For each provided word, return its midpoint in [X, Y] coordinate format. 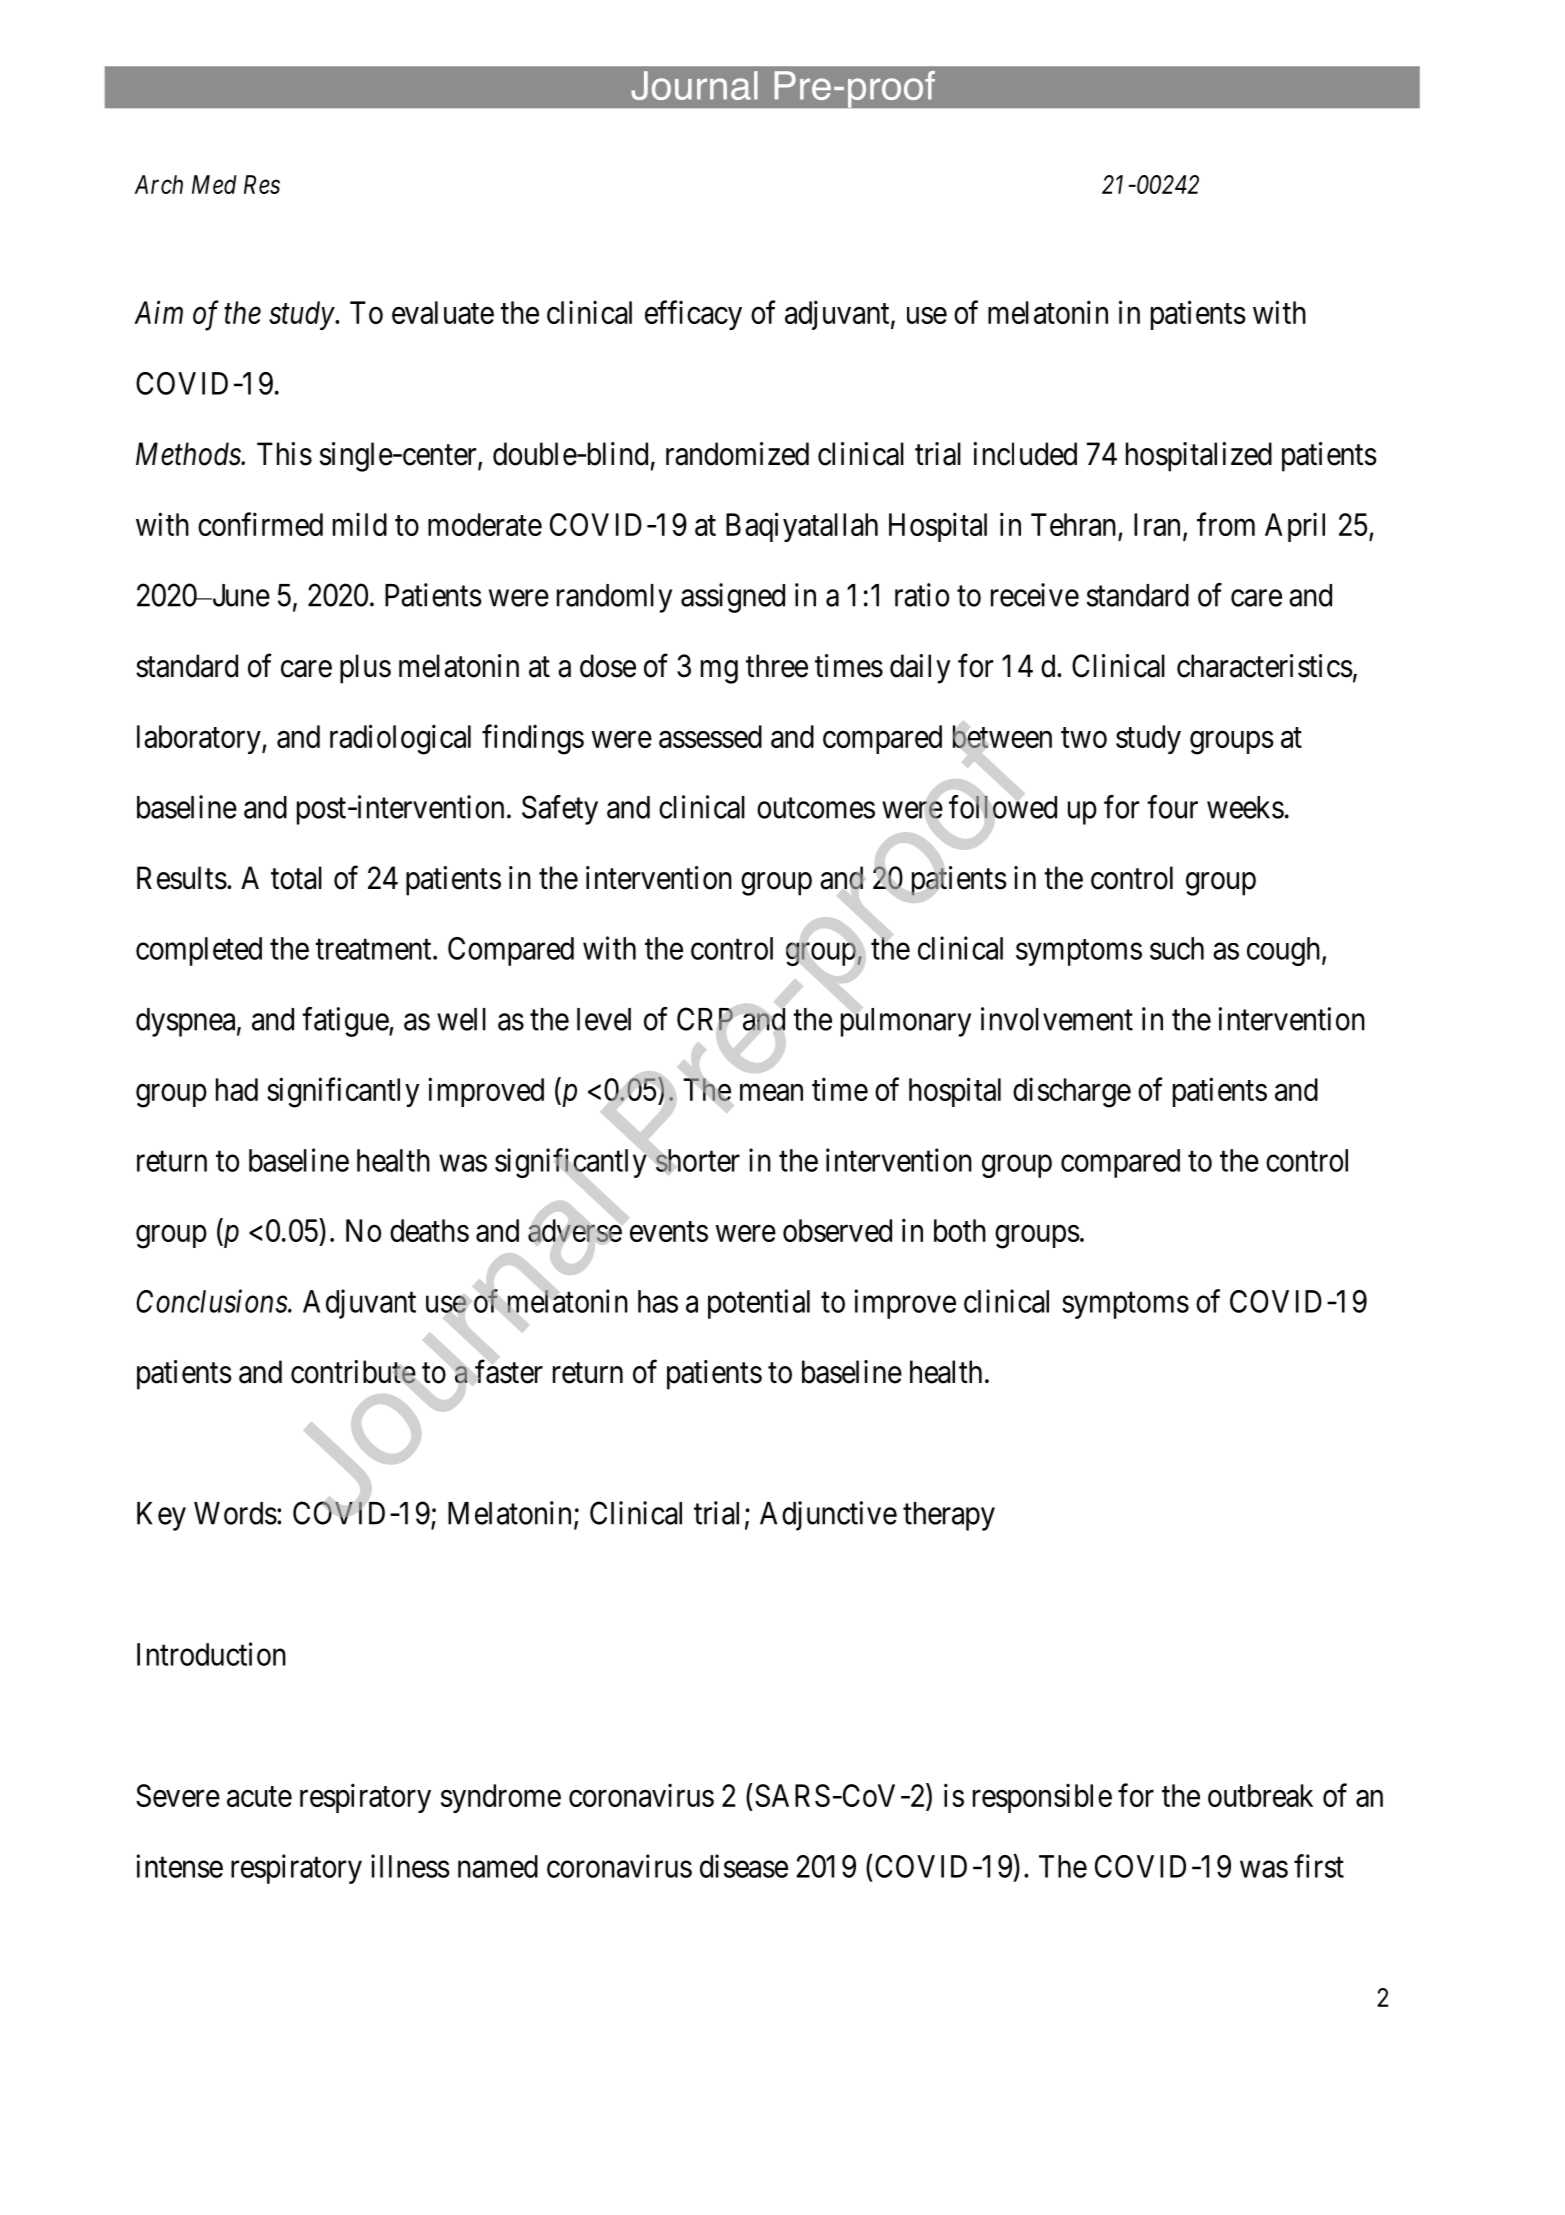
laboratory [200, 739]
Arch [158, 184]
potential [759, 1304]
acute [259, 1797]
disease [744, 1866]
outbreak [1260, 1795]
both [960, 1230]
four [1172, 807]
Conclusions [212, 1301]
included [1025, 454]
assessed [710, 736]
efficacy [693, 315]
